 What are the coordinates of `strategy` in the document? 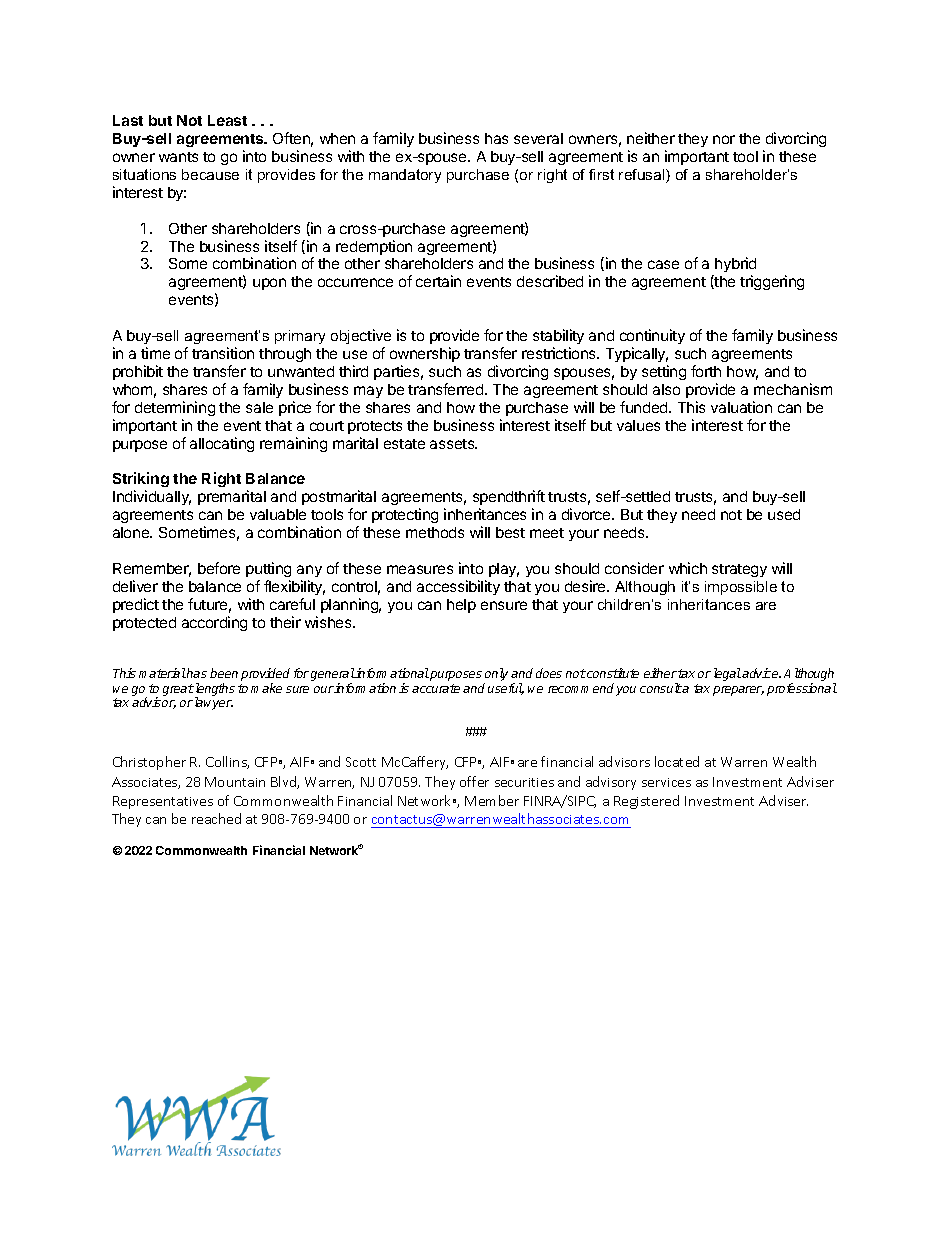 It's located at (739, 570).
